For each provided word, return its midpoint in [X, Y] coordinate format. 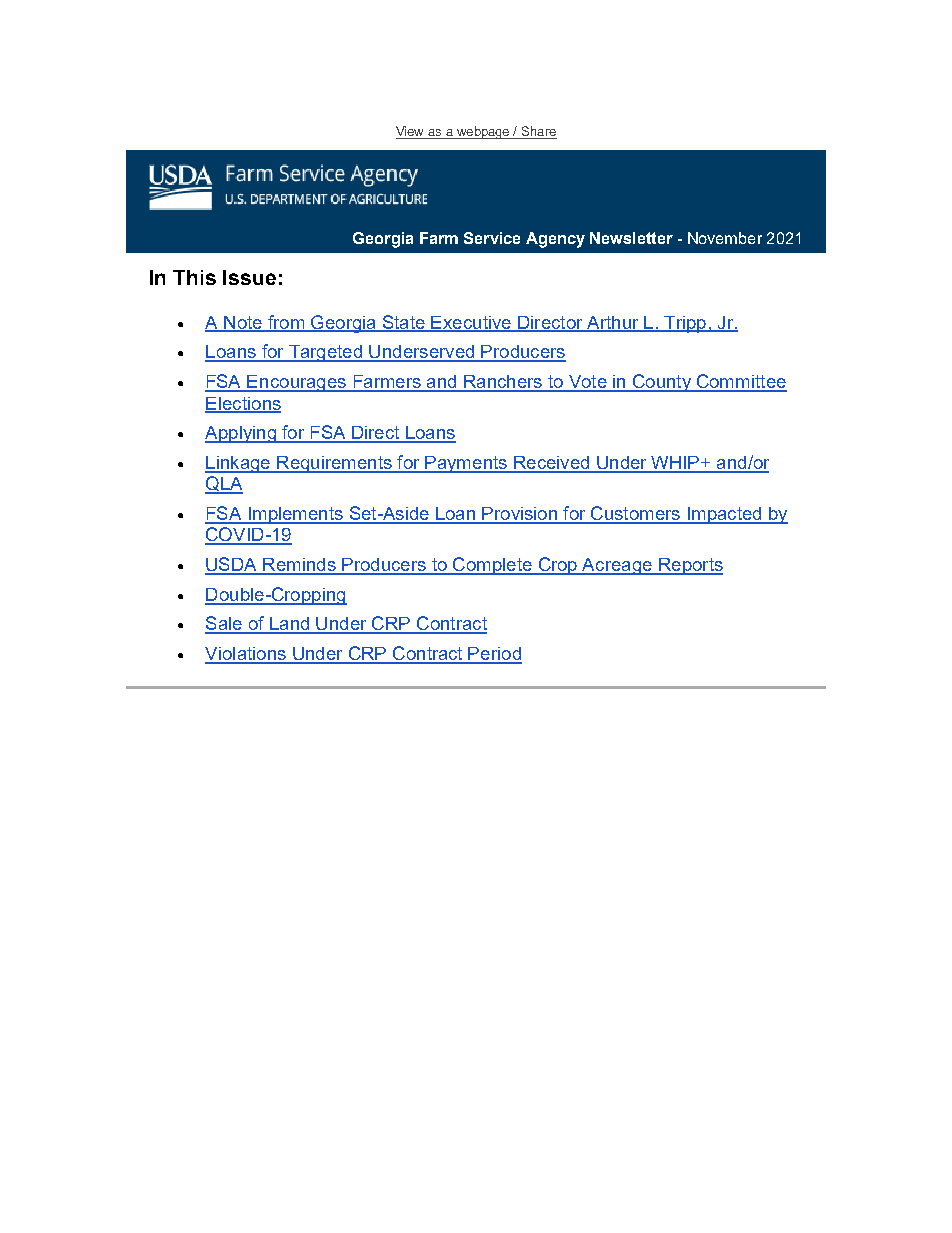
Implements [295, 515]
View [411, 132]
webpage [483, 132]
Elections [243, 404]
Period [494, 655]
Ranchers [503, 383]
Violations [246, 655]
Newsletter [631, 238]
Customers [635, 514]
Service [492, 238]
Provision [519, 515]
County [661, 383]
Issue [249, 277]
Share [538, 132]
